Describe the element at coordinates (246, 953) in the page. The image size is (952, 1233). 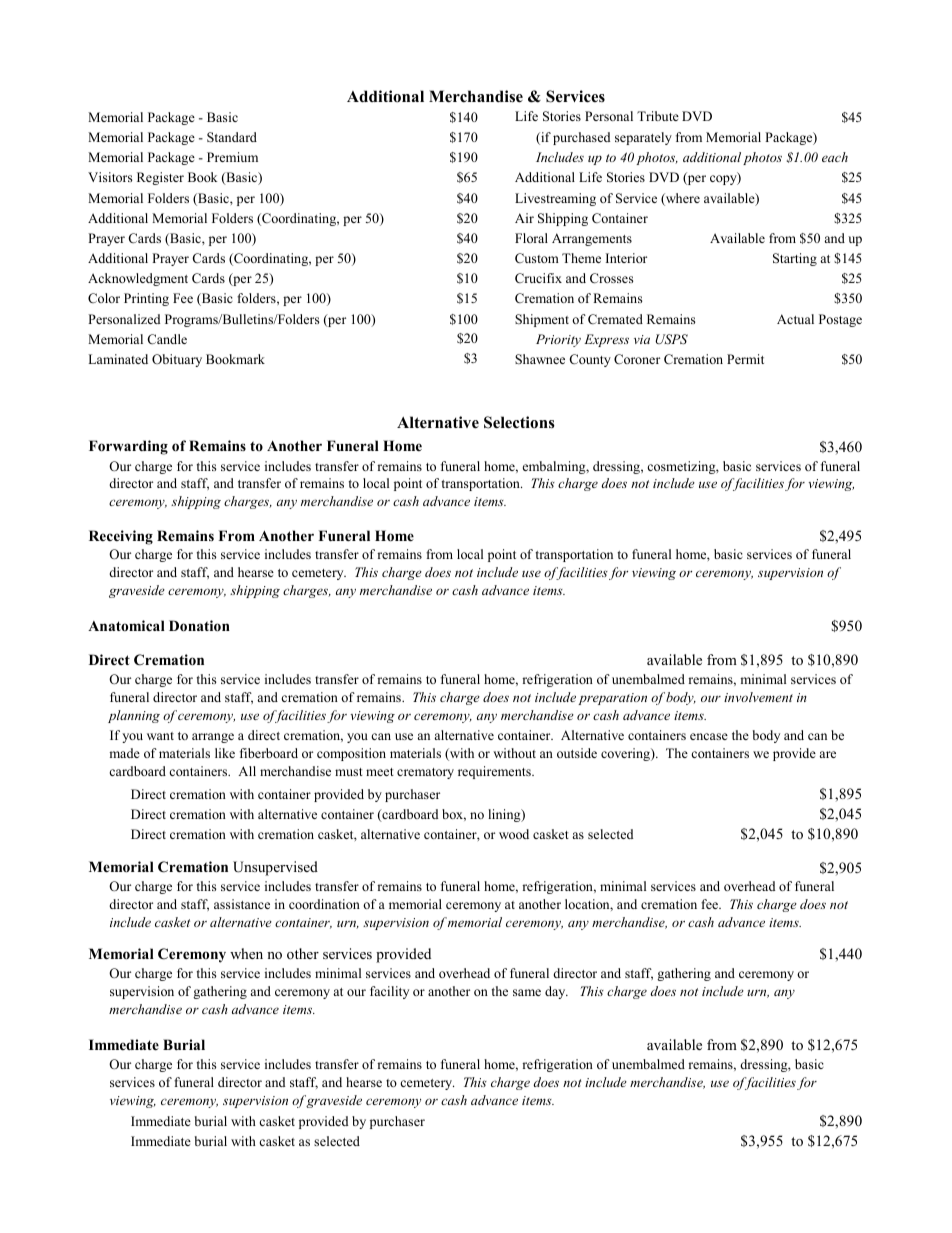
I see `when` at that location.
